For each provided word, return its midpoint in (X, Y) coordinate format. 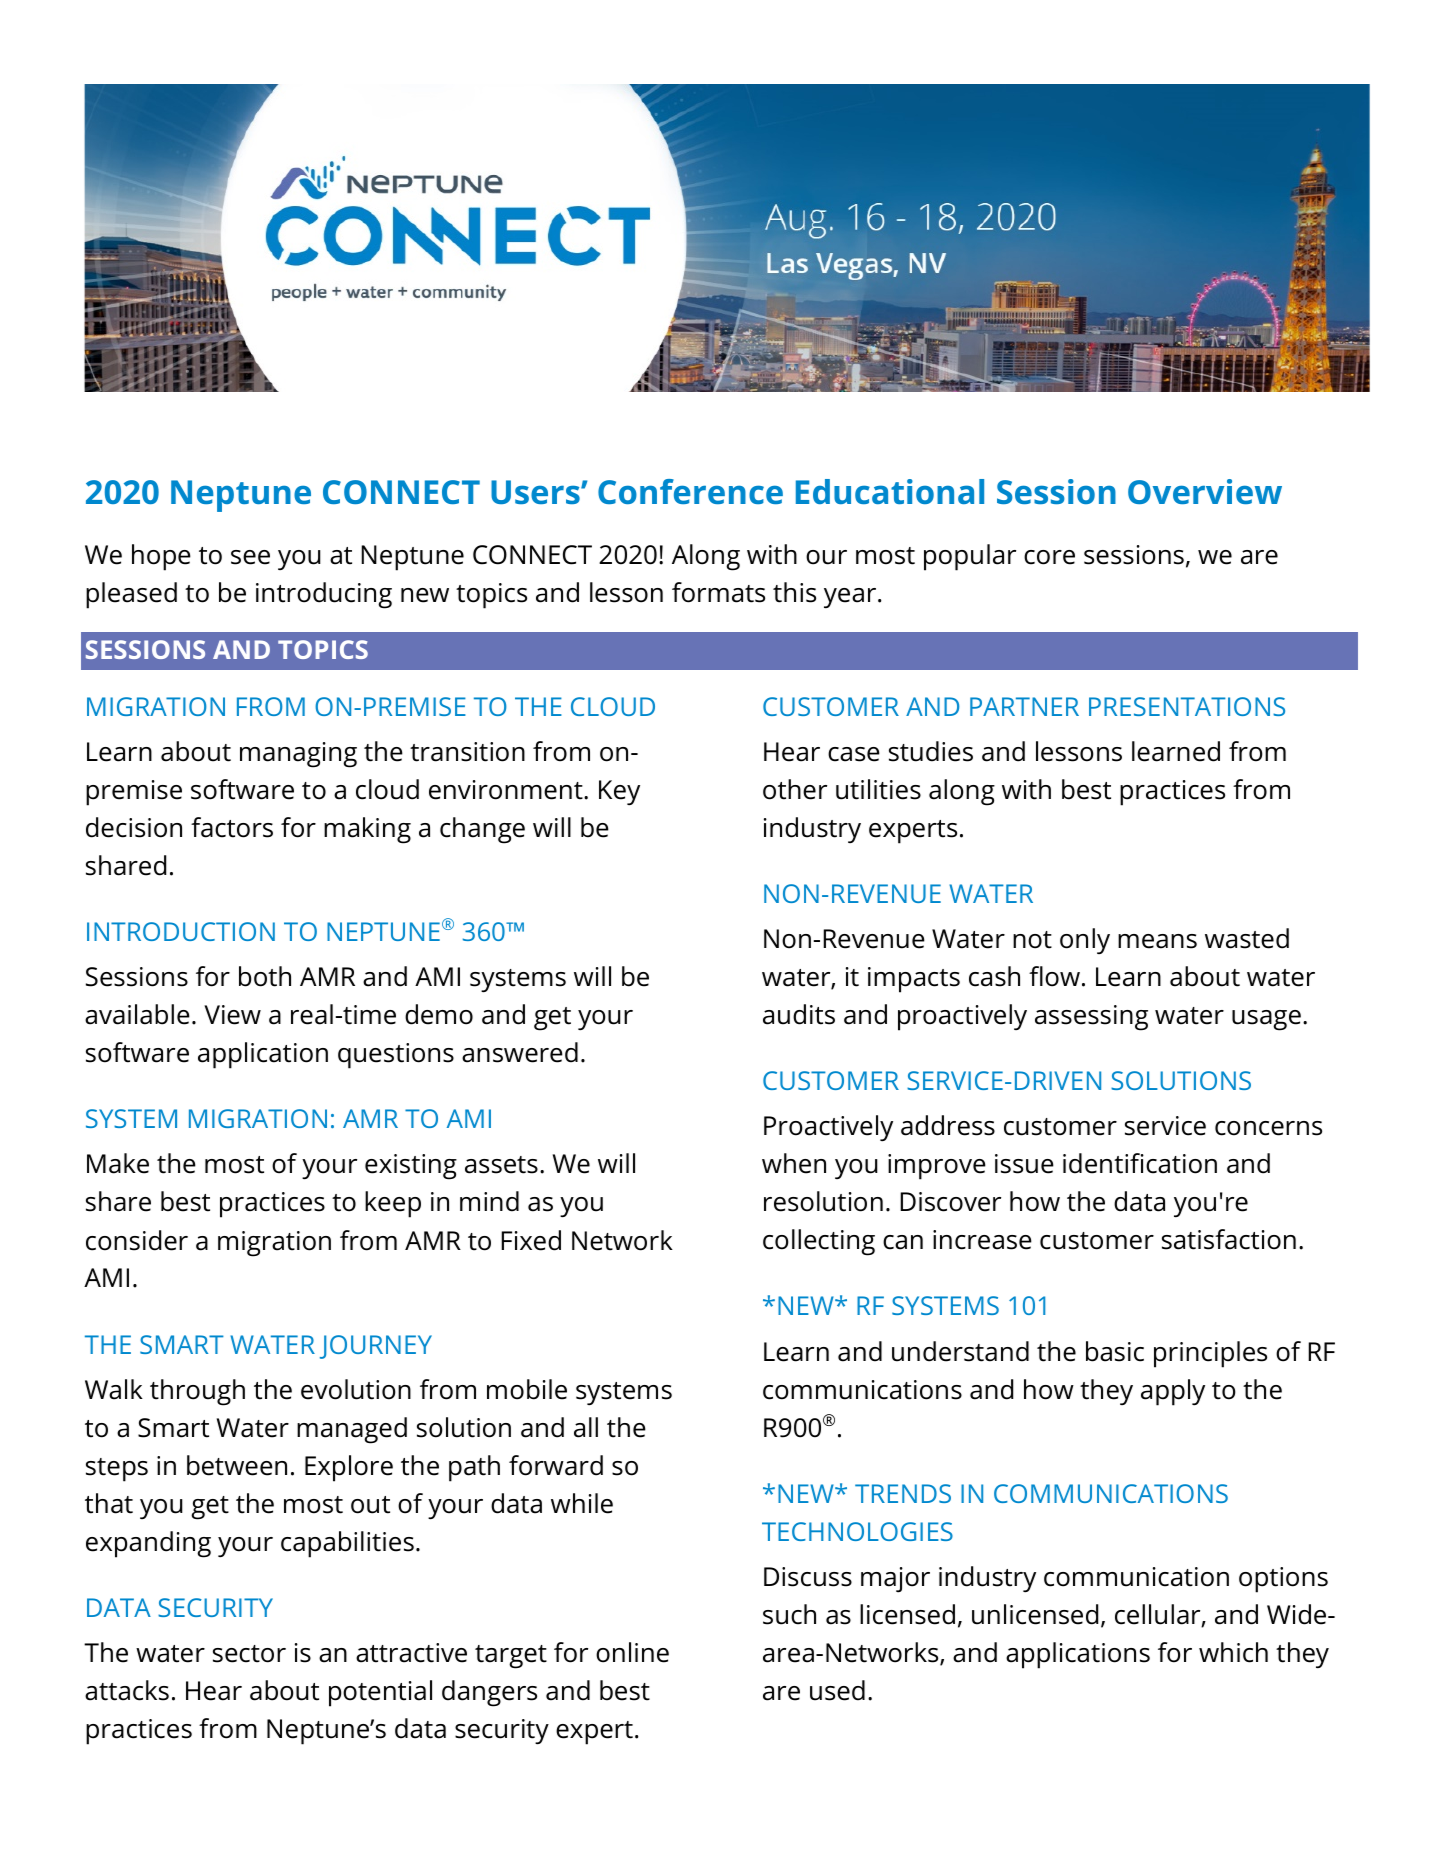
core (1049, 557)
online (632, 1652)
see (250, 557)
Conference (690, 491)
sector (249, 1654)
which (1233, 1652)
